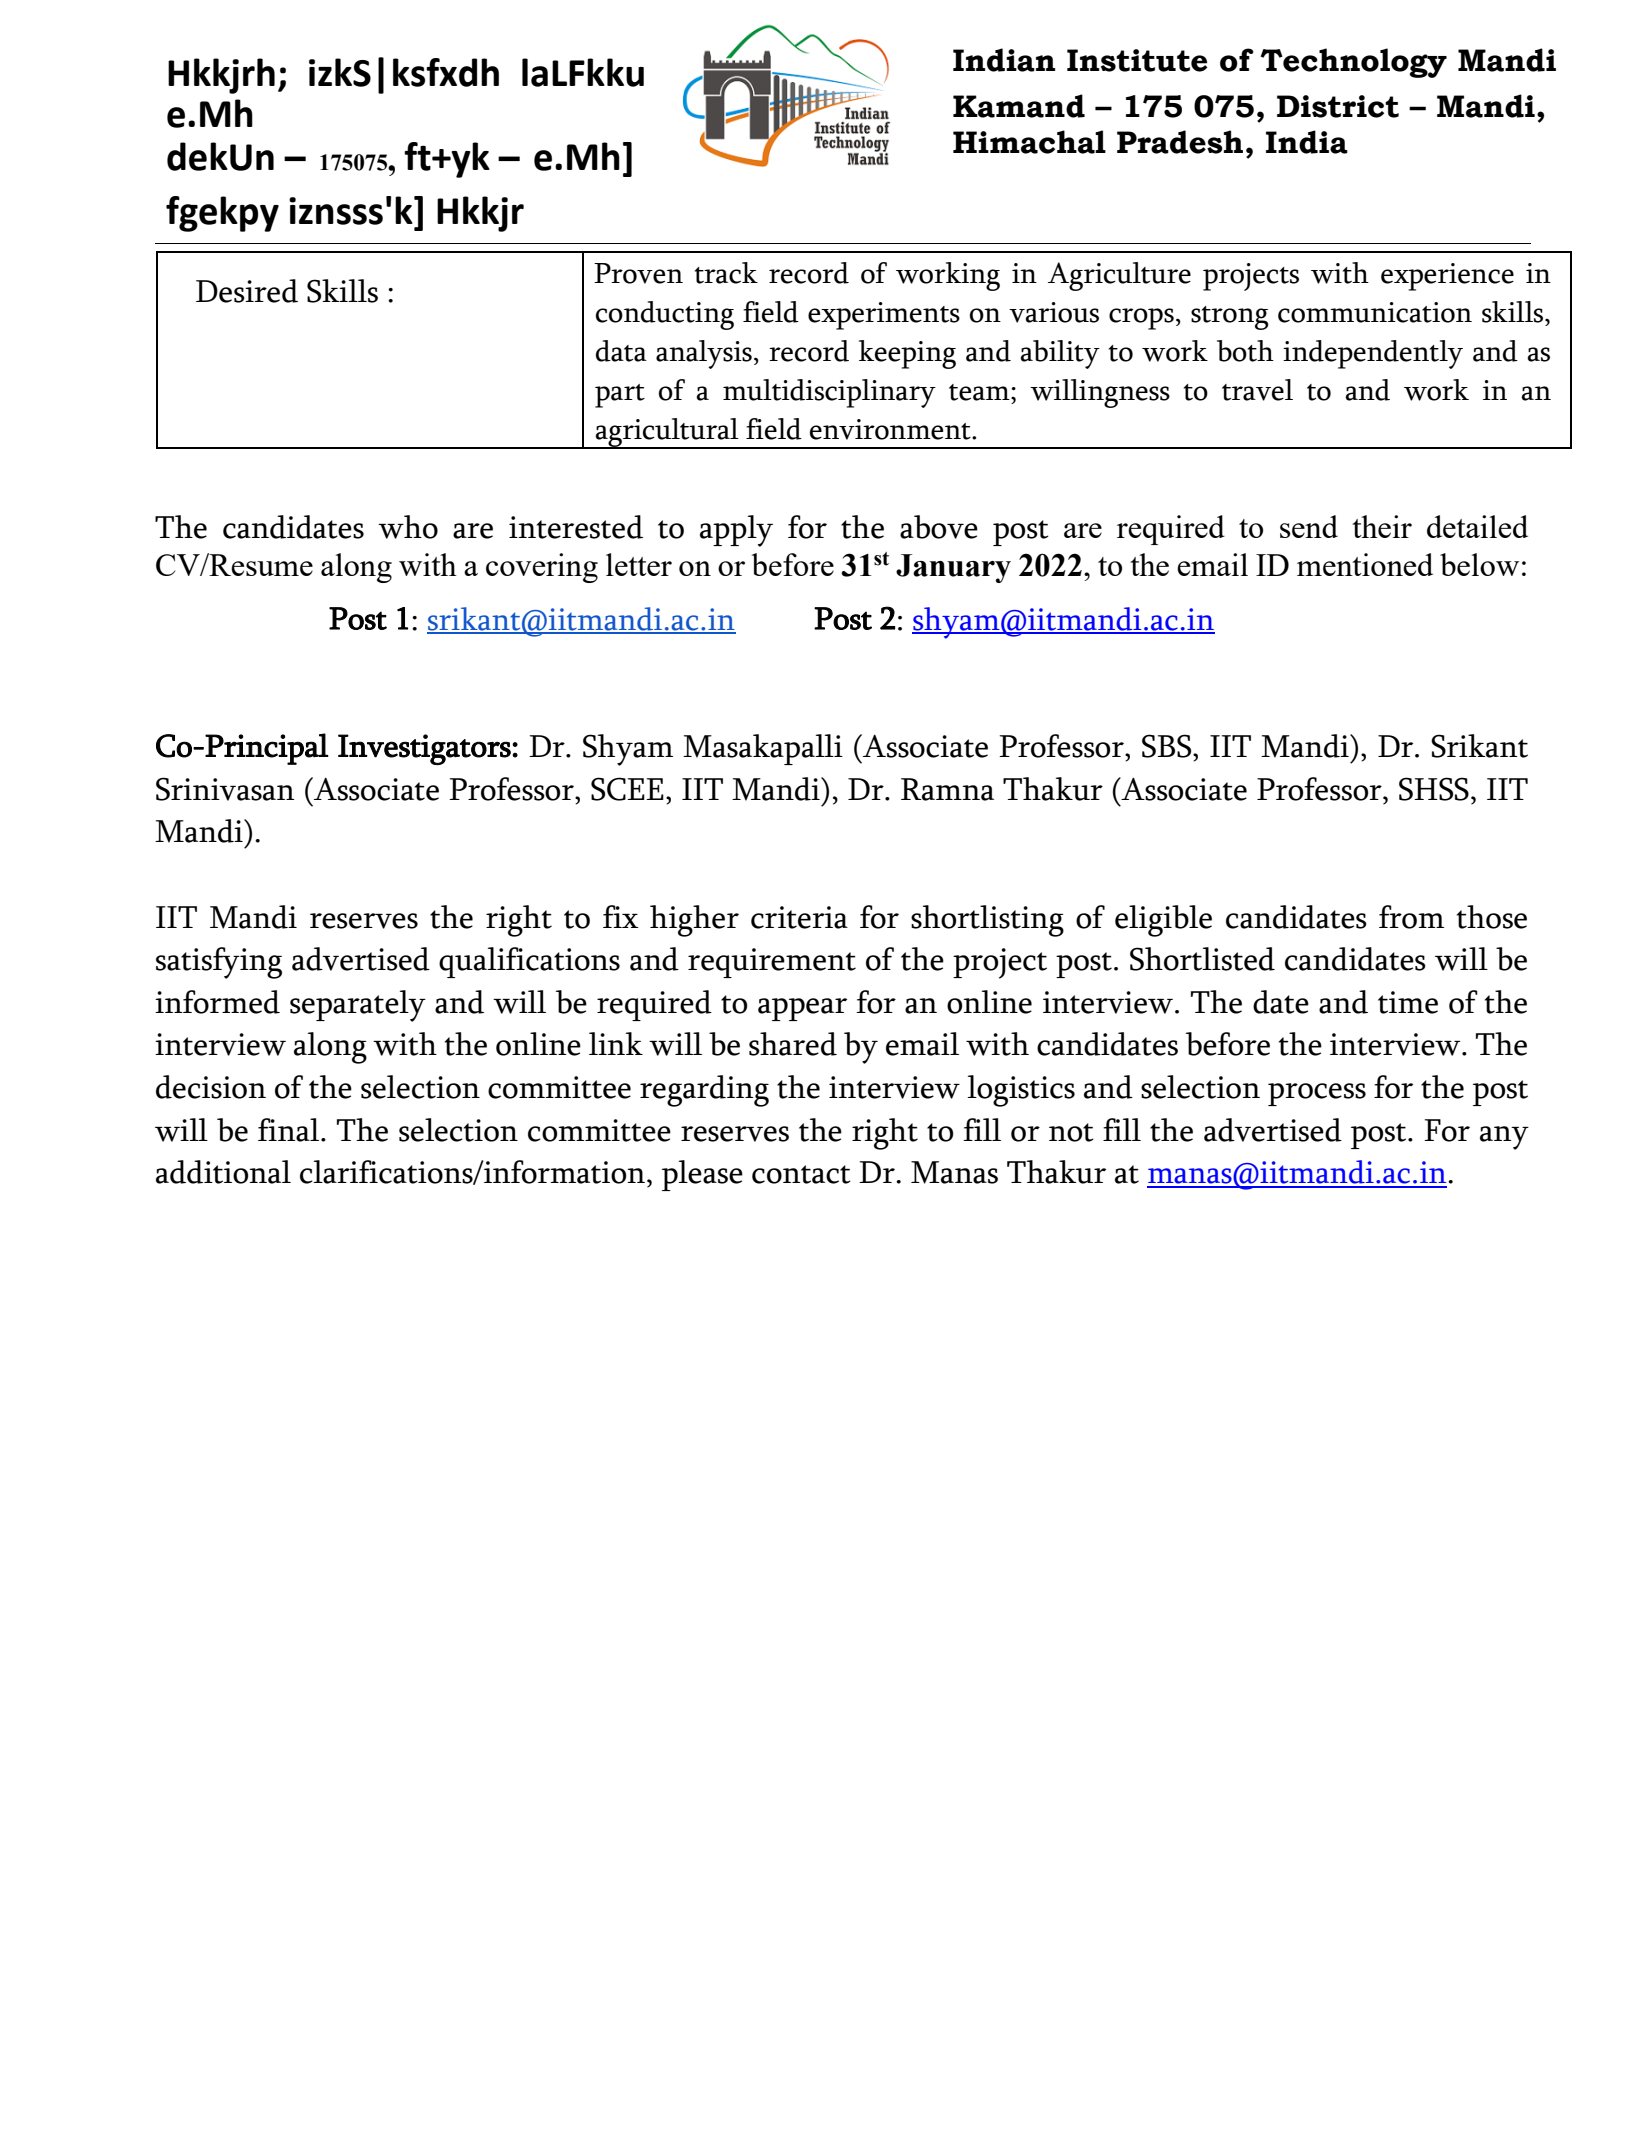 The image size is (1650, 2135). I want to click on environment, so click(891, 429).
